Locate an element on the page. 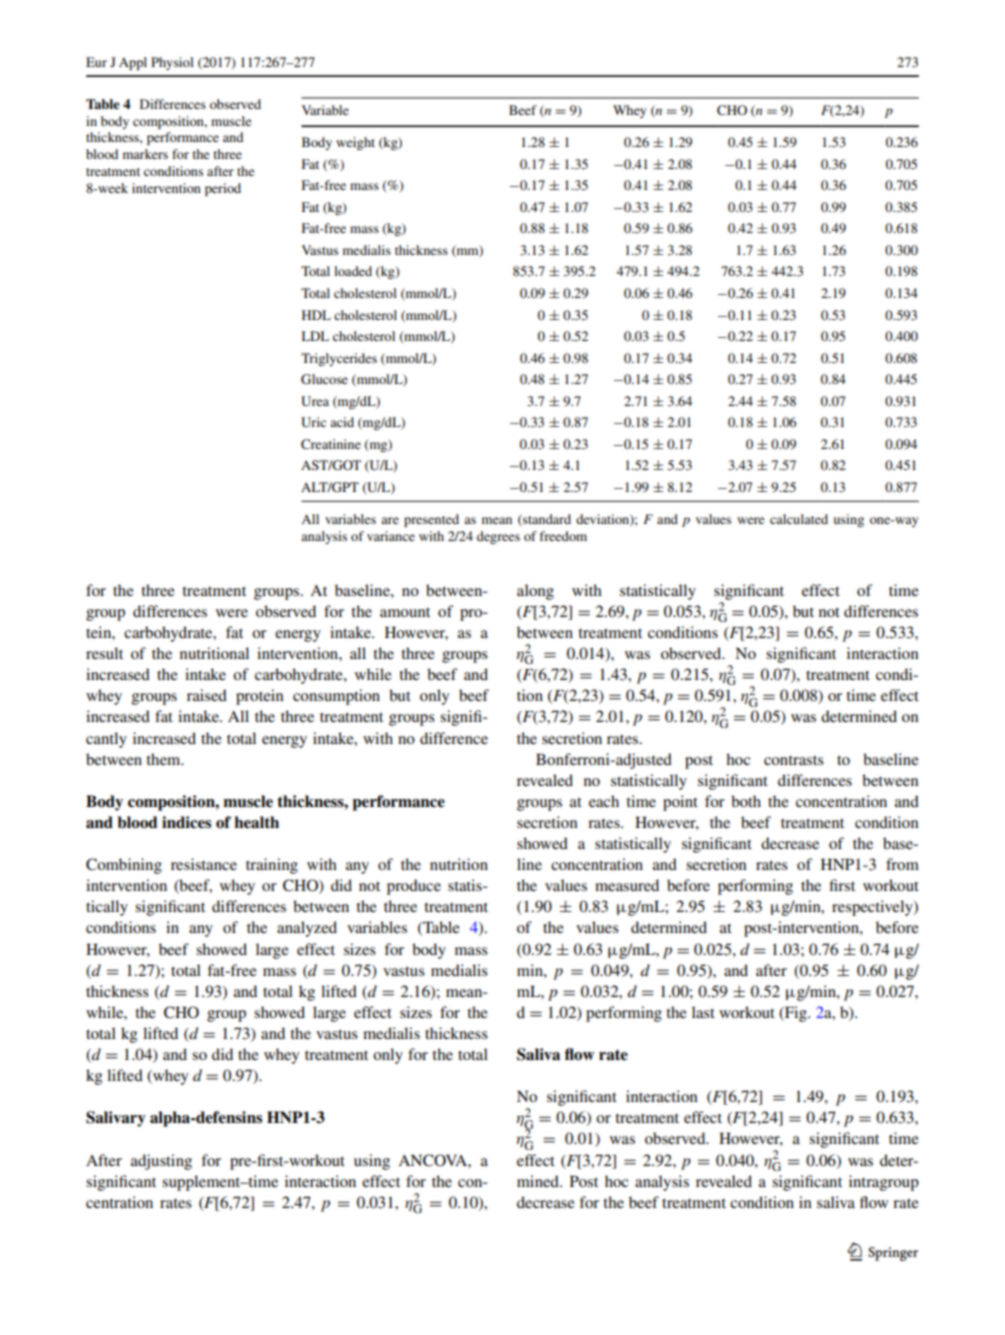 Image resolution: width=1005 pixels, height=1335 pixels. LDL is located at coordinates (315, 336).
